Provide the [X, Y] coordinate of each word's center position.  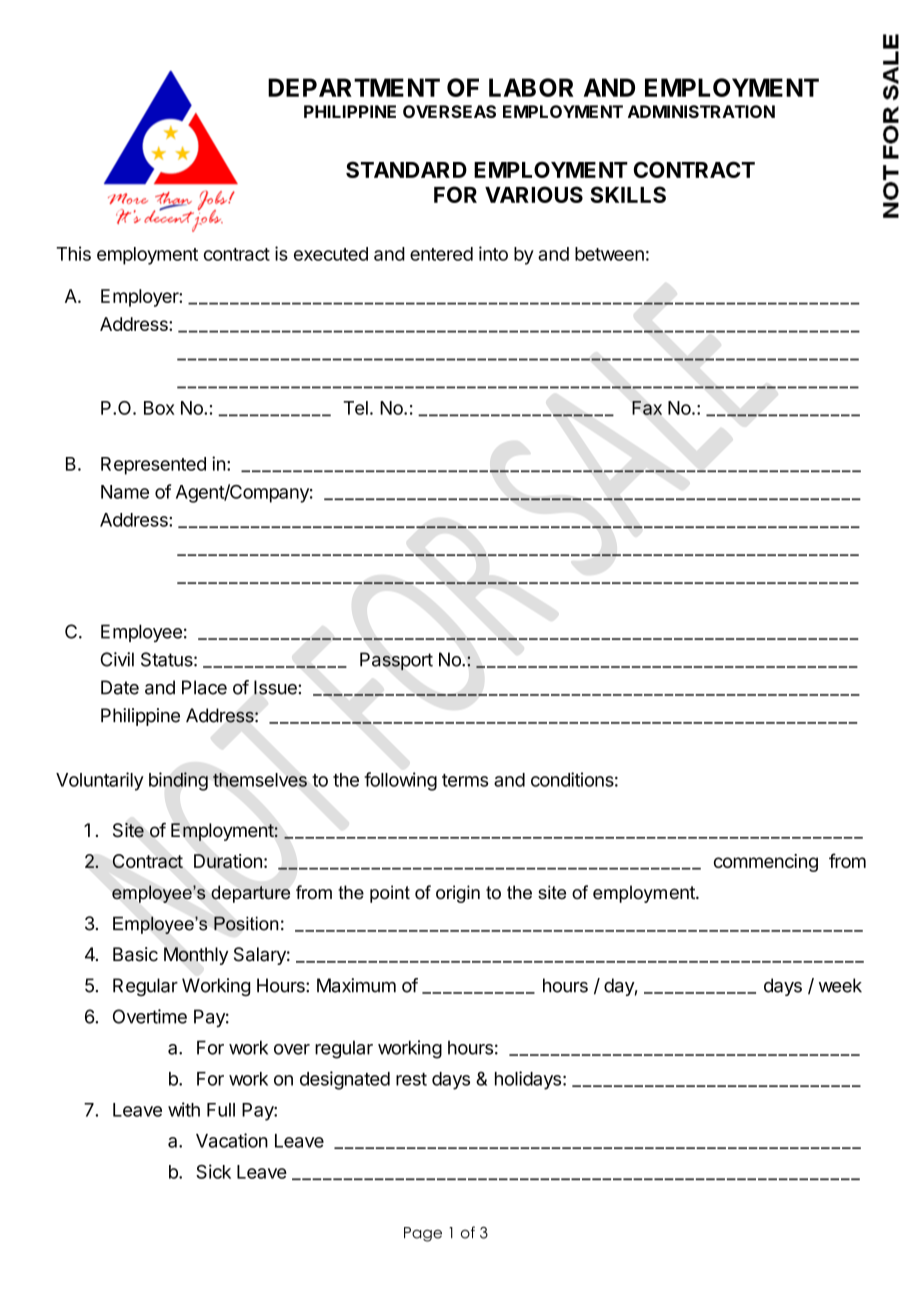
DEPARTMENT [354, 87]
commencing [766, 863]
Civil [117, 659]
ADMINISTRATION [701, 111]
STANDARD [406, 169]
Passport [396, 661]
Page [423, 1234]
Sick [213, 1171]
